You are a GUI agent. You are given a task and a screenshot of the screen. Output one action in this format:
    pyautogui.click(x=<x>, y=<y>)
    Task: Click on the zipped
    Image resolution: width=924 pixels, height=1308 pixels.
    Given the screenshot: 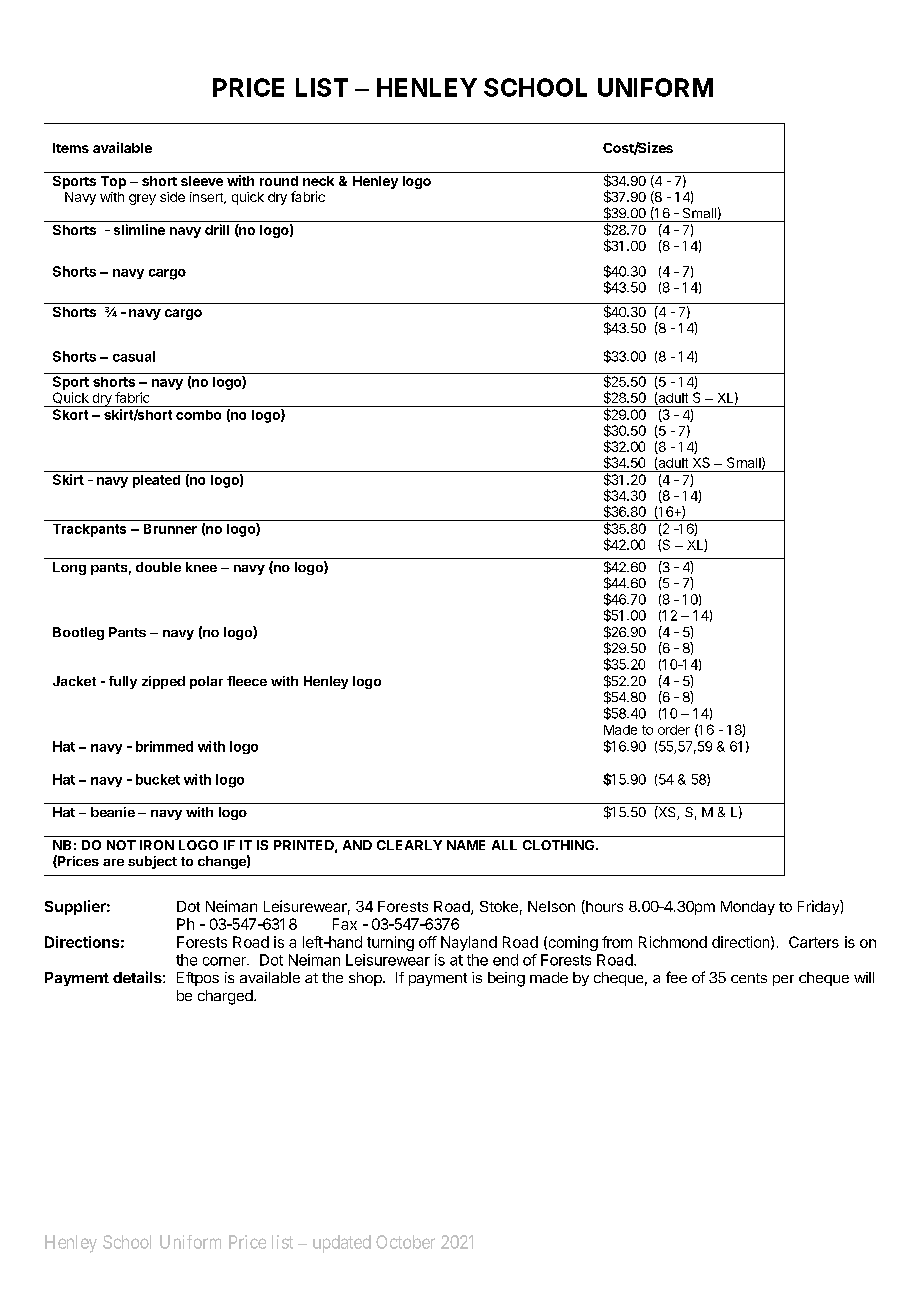 What is the action you would take?
    pyautogui.click(x=163, y=682)
